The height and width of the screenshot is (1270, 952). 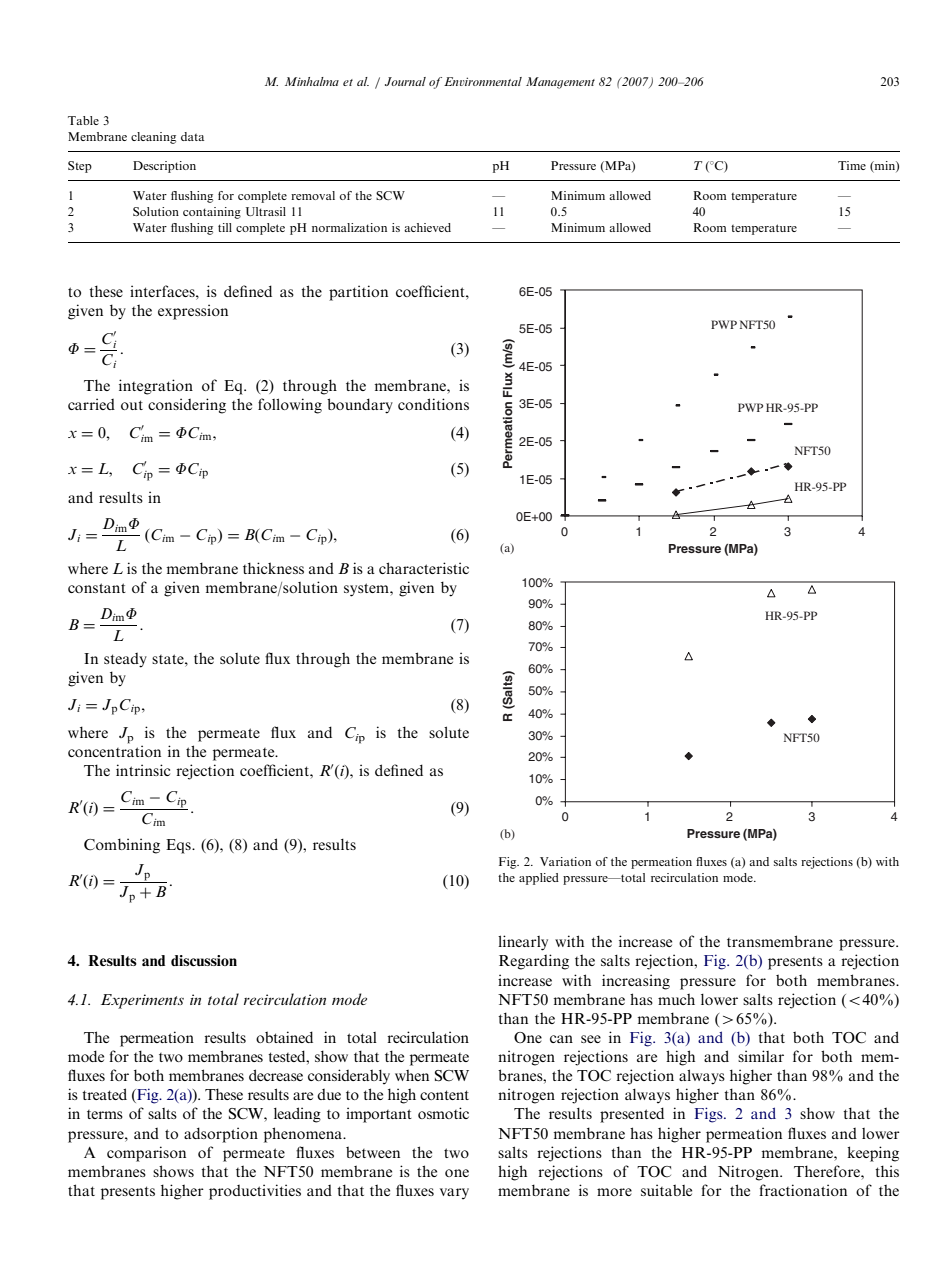 What do you see at coordinates (156, 387) in the screenshot?
I see `integration` at bounding box center [156, 387].
